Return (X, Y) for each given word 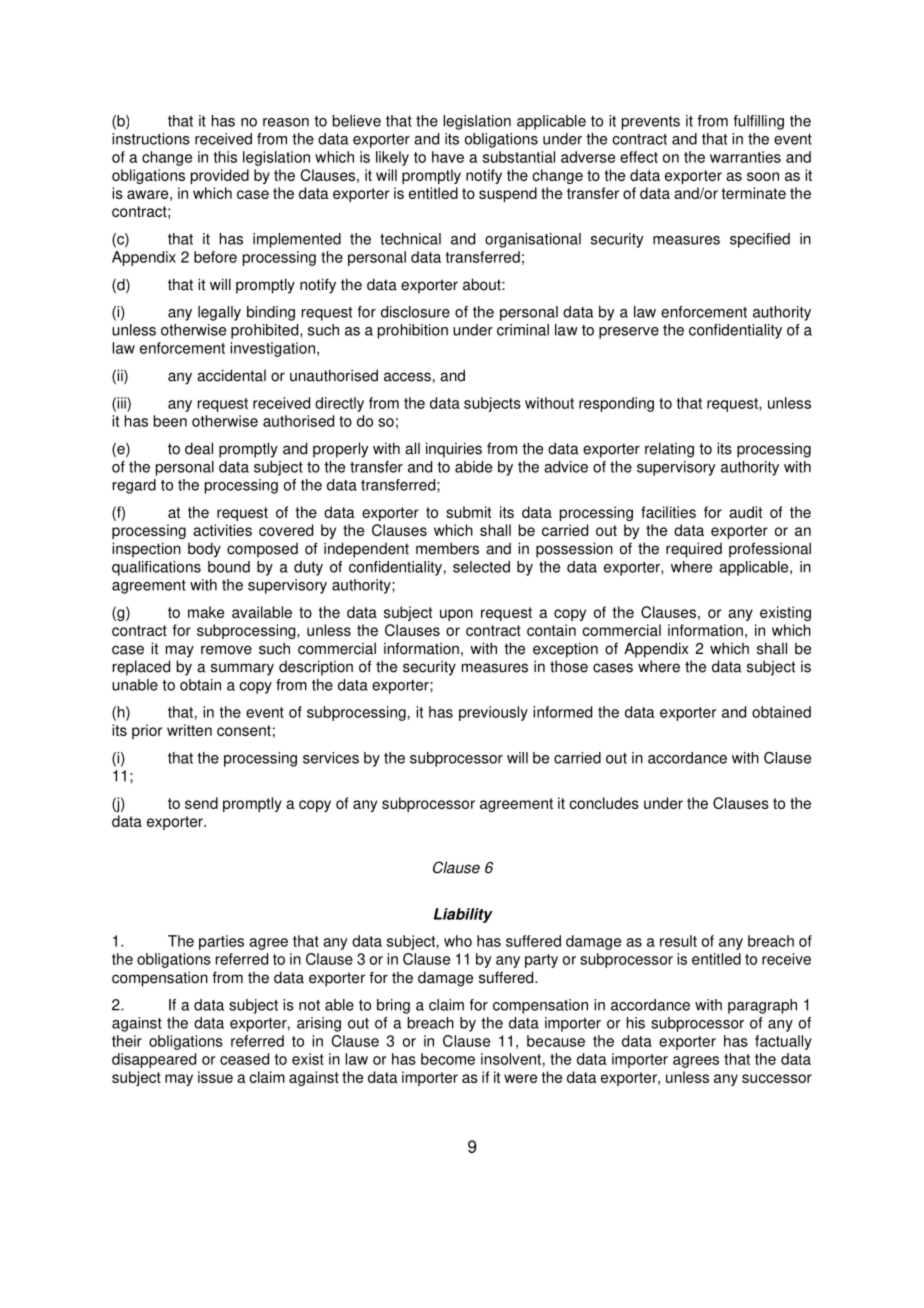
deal (199, 448)
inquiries (454, 450)
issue (215, 1077)
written (189, 730)
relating (669, 450)
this (225, 157)
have (448, 157)
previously (493, 713)
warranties (745, 157)
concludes (604, 803)
